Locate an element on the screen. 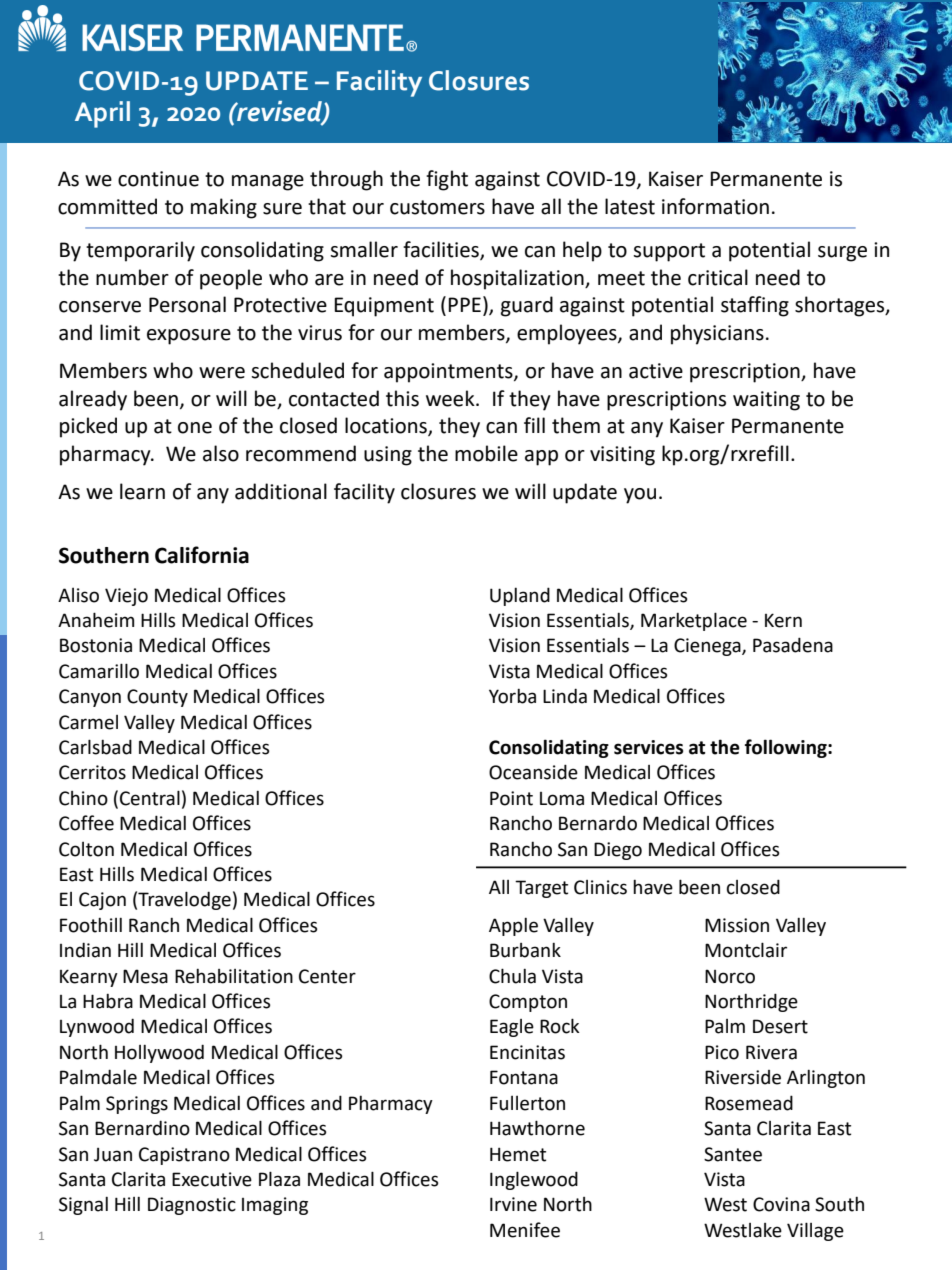 This screenshot has width=952, height=1270. physicians is located at coordinates (717, 334).
